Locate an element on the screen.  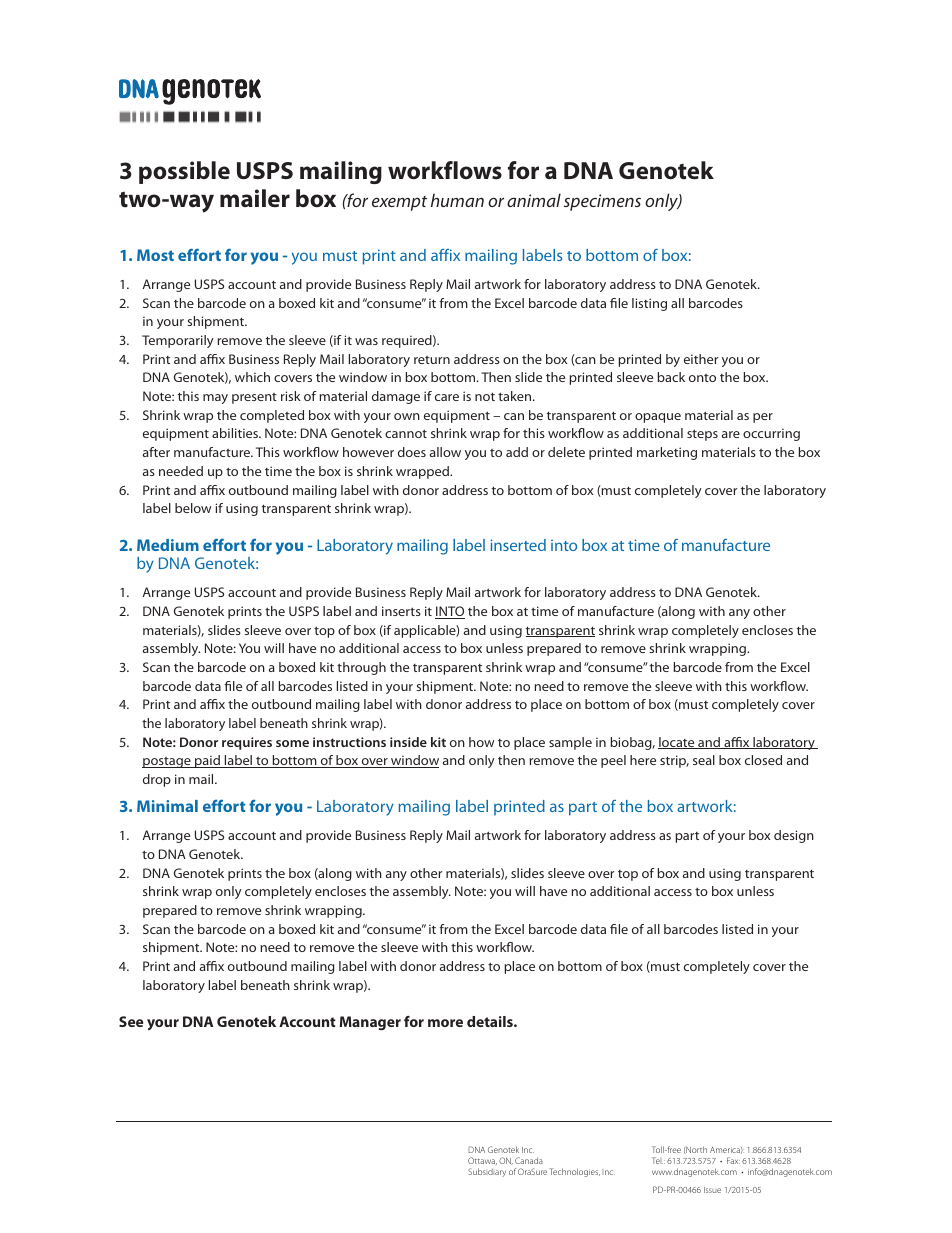
marketing is located at coordinates (667, 453).
